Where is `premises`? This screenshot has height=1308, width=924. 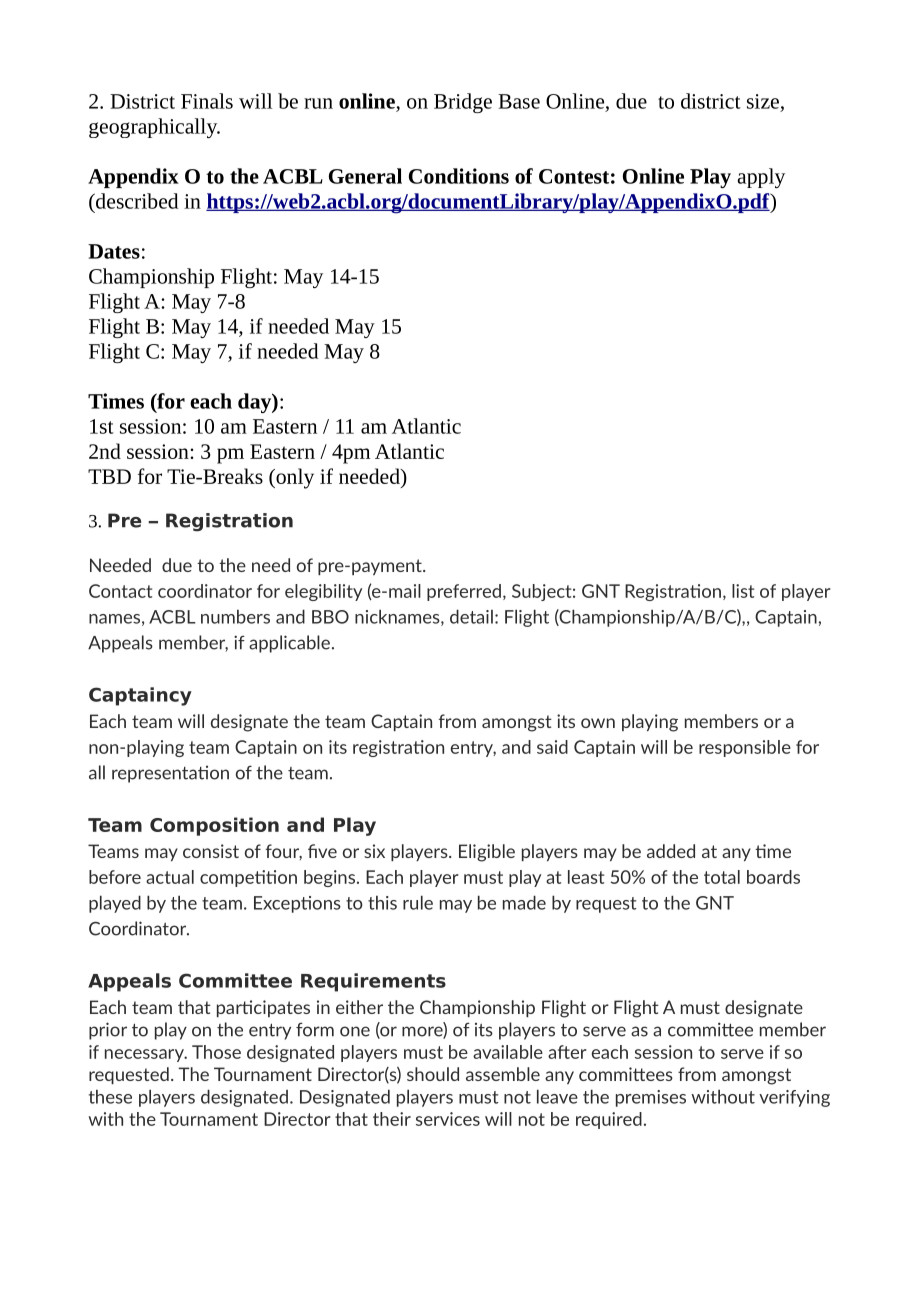
premises is located at coordinates (651, 1098).
